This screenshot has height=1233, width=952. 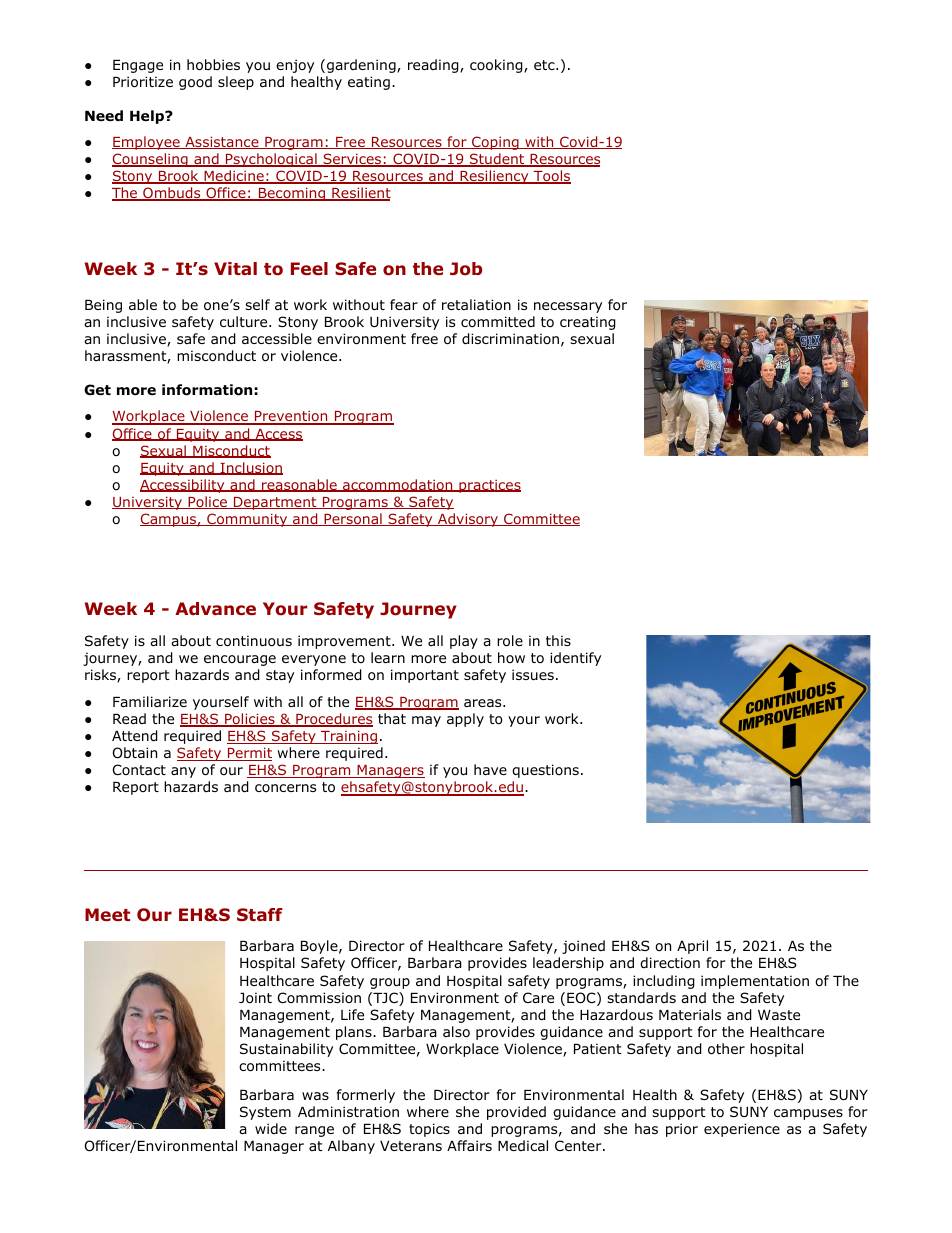 What do you see at coordinates (215, 608) in the screenshot?
I see `Advance` at bounding box center [215, 608].
